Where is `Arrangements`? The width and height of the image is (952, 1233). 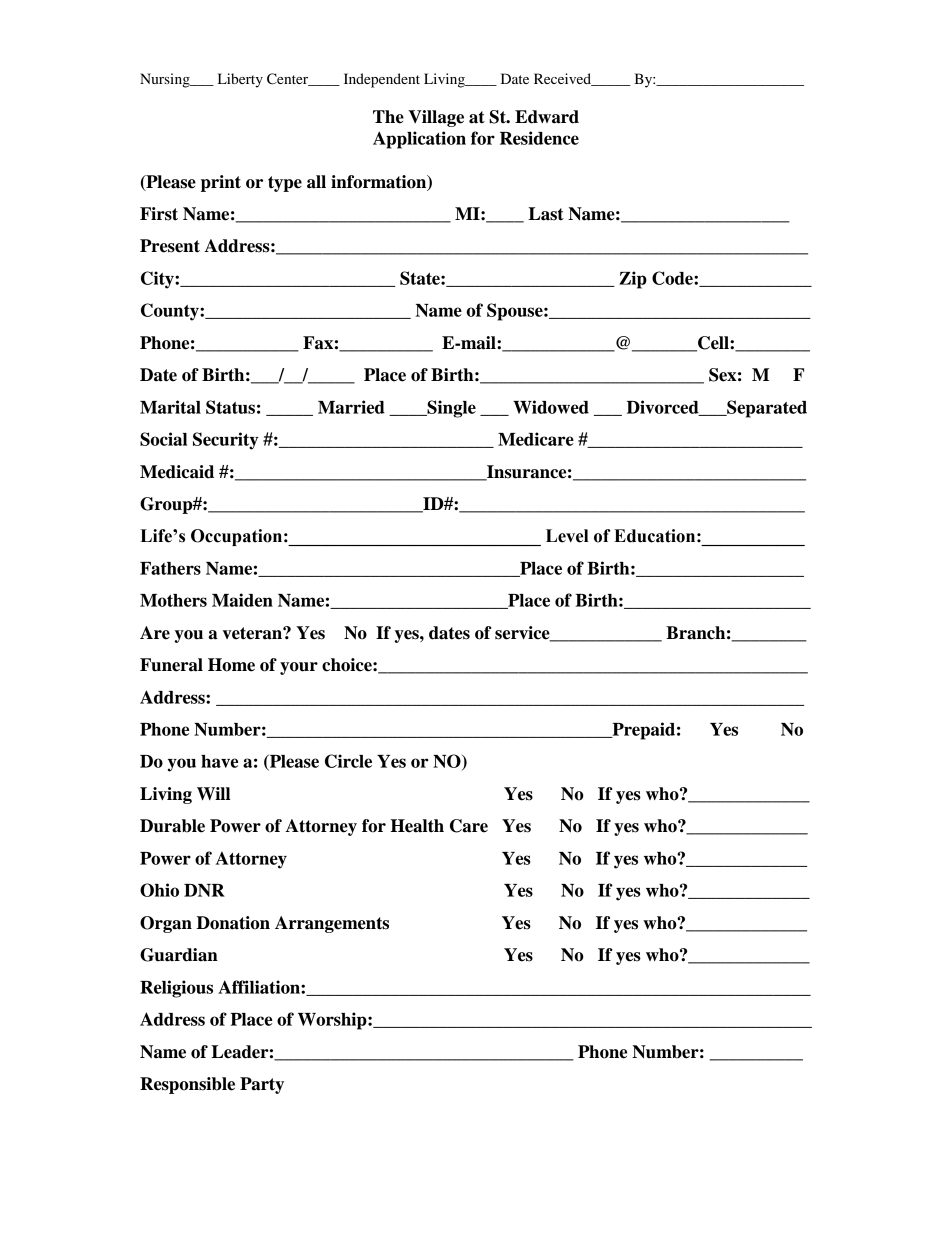
Arrangements is located at coordinates (332, 924).
